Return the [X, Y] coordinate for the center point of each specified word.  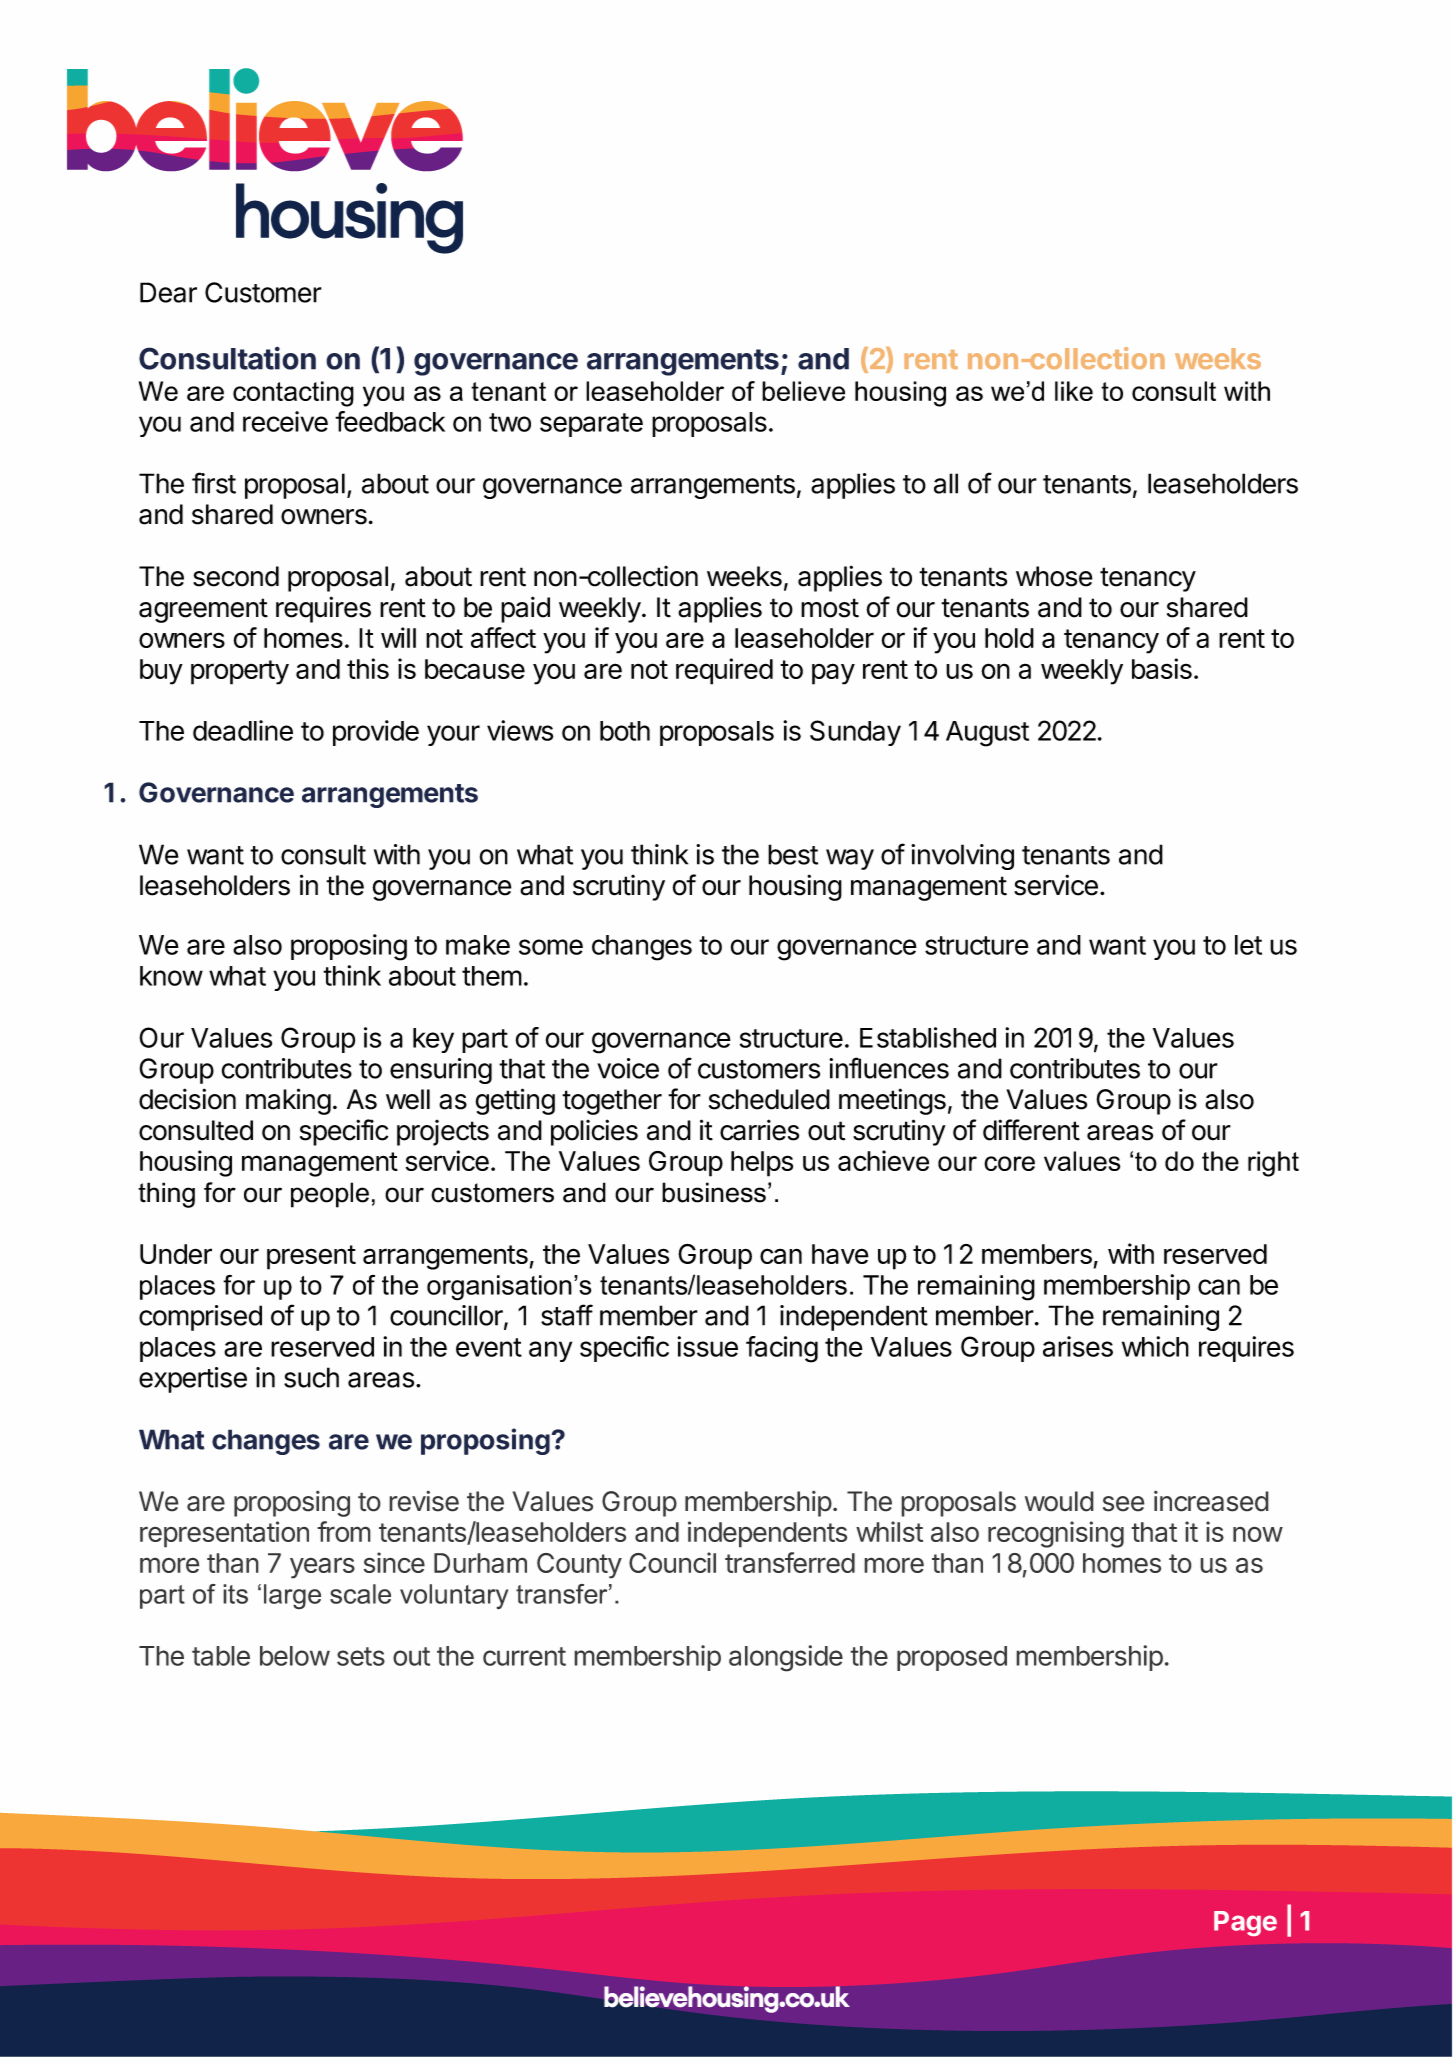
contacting [293, 394]
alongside [786, 1658]
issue [707, 1346]
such [311, 1377]
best [793, 854]
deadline [243, 730]
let [1248, 945]
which [1155, 1346]
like [1074, 391]
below [295, 1656]
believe [803, 391]
